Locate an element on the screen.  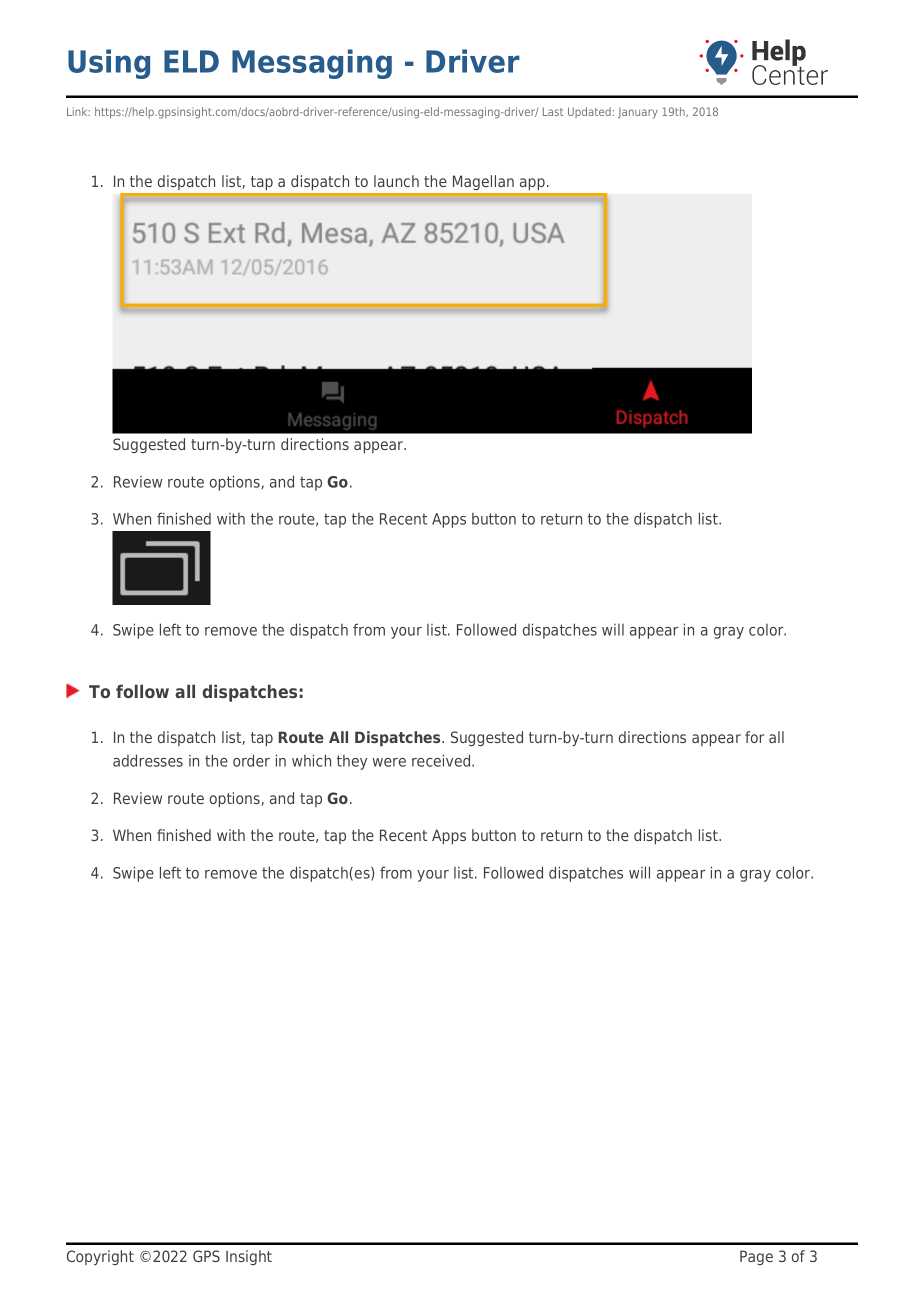
order is located at coordinates (251, 760).
